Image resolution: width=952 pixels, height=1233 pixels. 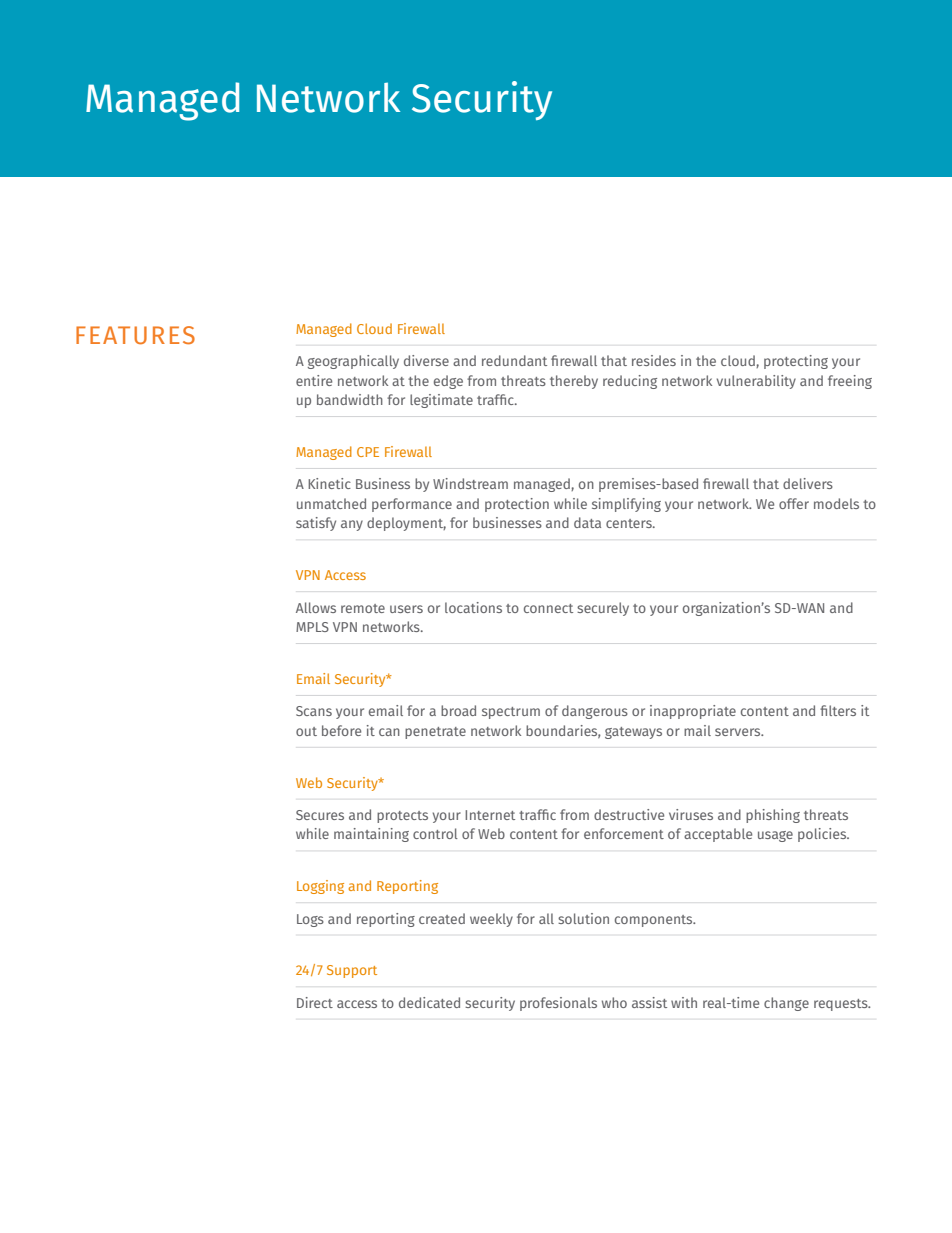 I want to click on Direct, so click(x=315, y=1002).
